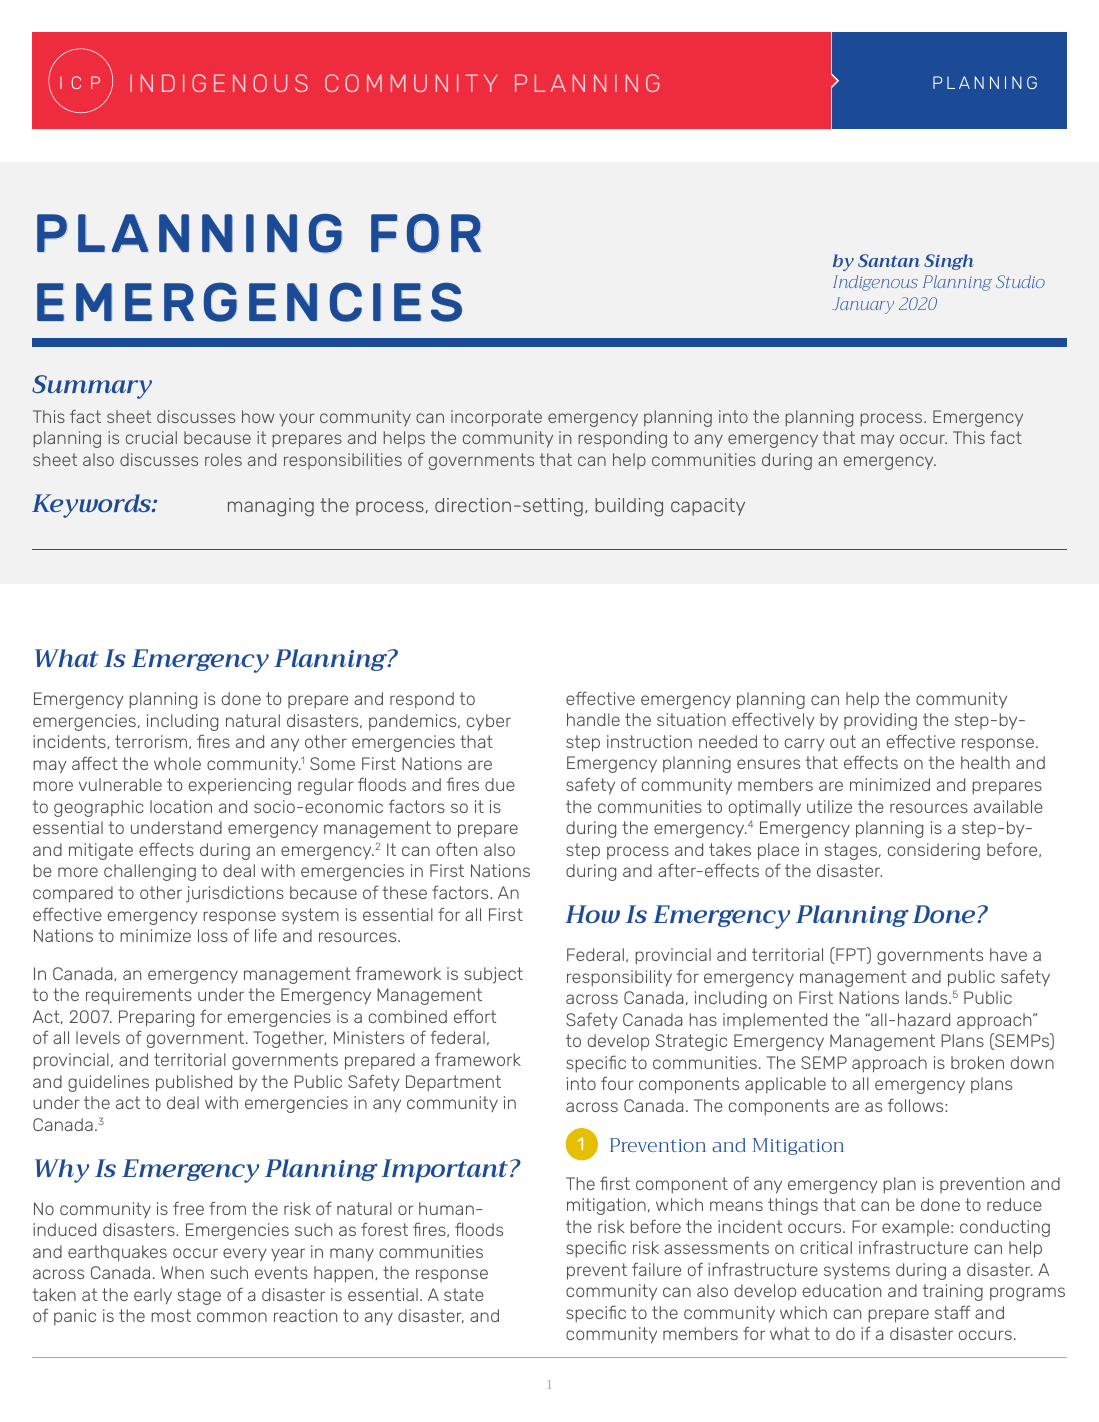 Image resolution: width=1099 pixels, height=1422 pixels. Describe the element at coordinates (496, 418) in the screenshot. I see `incorporate` at that location.
